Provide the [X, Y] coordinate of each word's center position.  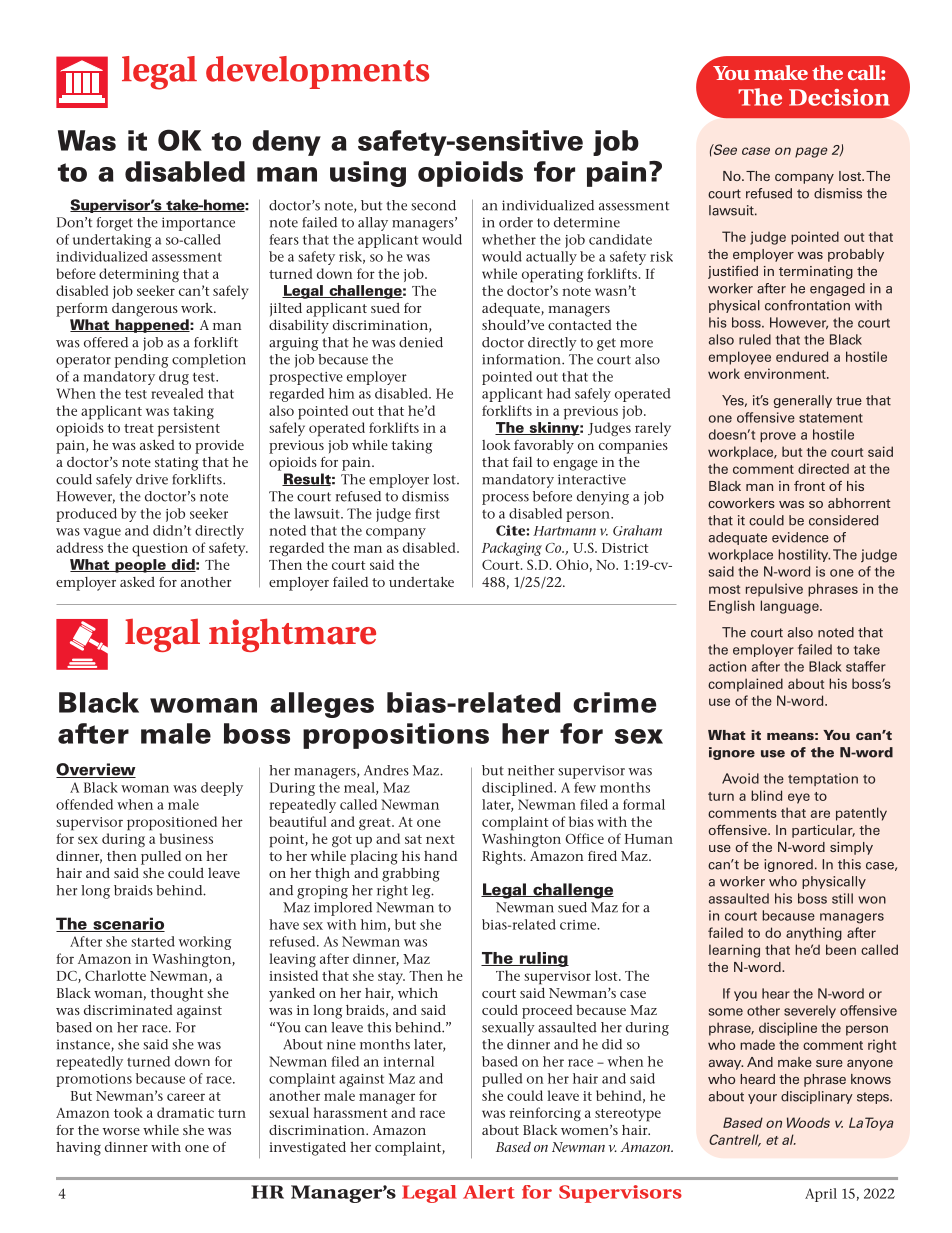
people [140, 566]
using [368, 174]
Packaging [512, 549]
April [821, 1195]
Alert [489, 1192]
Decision [839, 97]
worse [121, 1131]
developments [317, 72]
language [791, 607]
